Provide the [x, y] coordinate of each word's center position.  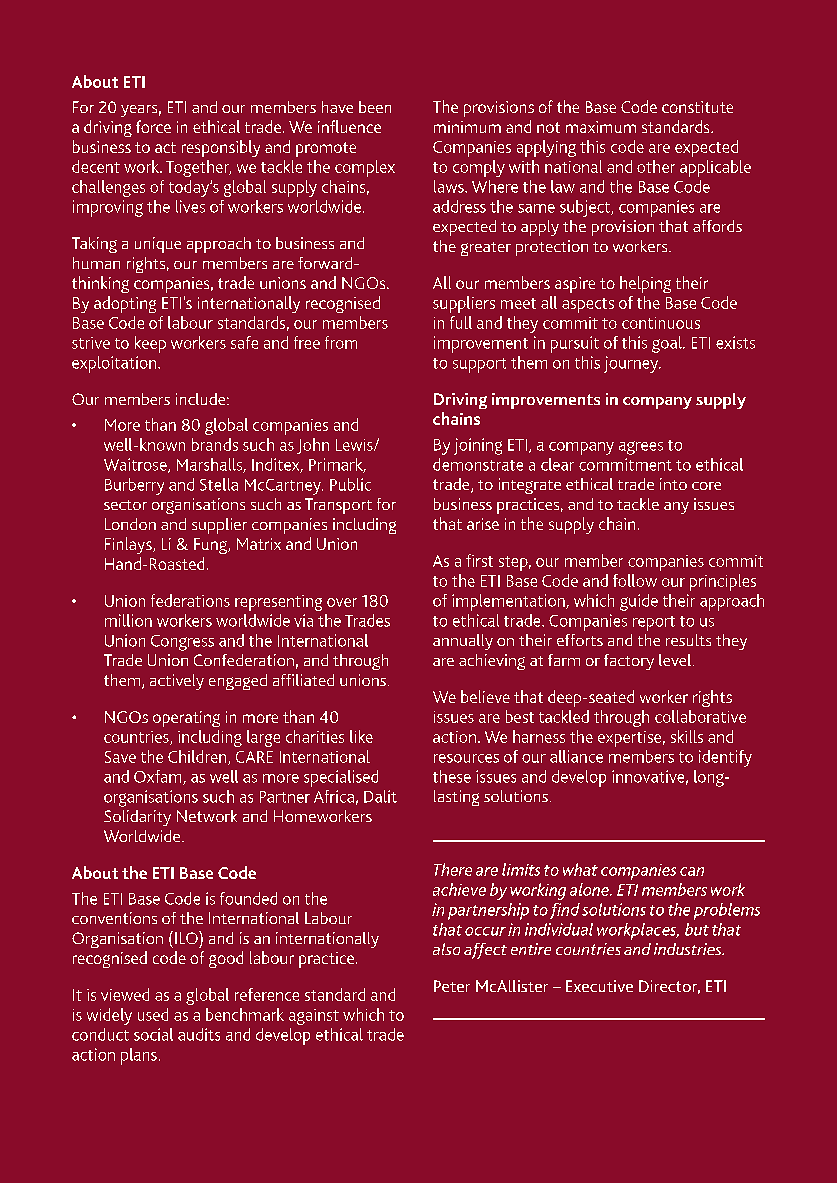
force [153, 126]
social [153, 1034]
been [375, 107]
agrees [641, 448]
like [361, 736]
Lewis [355, 445]
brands [215, 444]
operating [186, 719]
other [656, 166]
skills [687, 736]
